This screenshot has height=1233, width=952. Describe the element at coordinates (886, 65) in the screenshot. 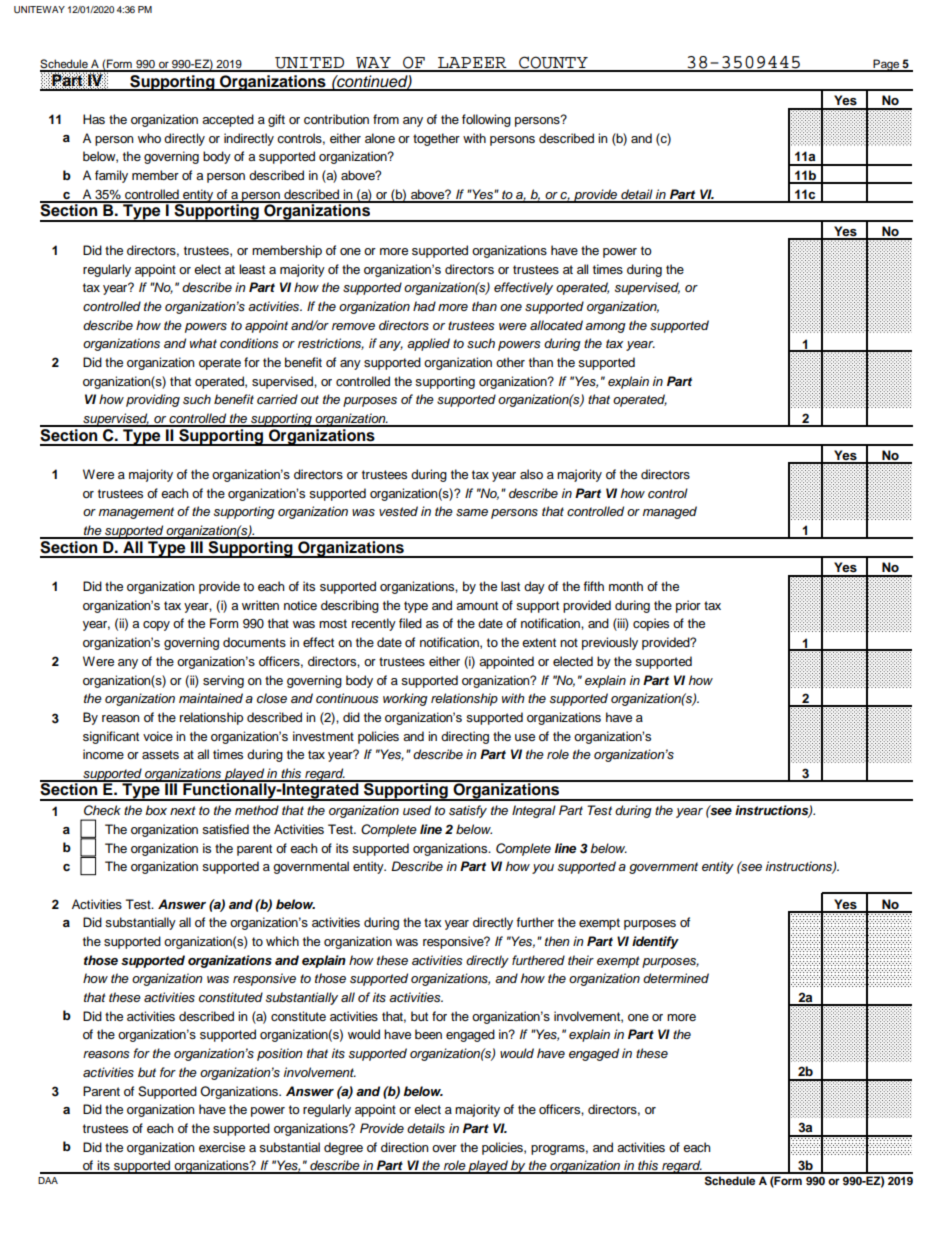

I see `Page` at that location.
